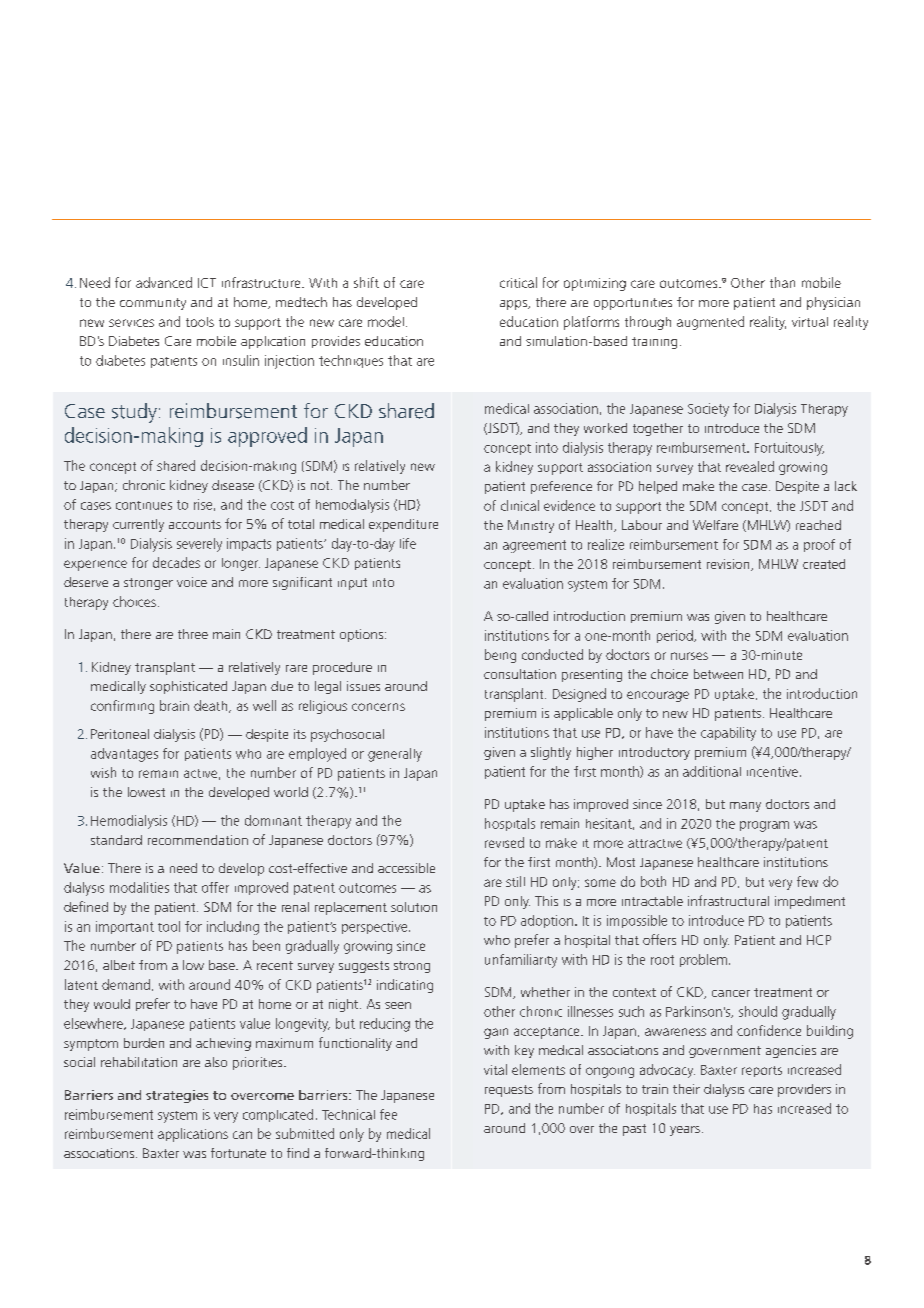  Describe the element at coordinates (514, 305) in the document. I see `apps` at that location.
